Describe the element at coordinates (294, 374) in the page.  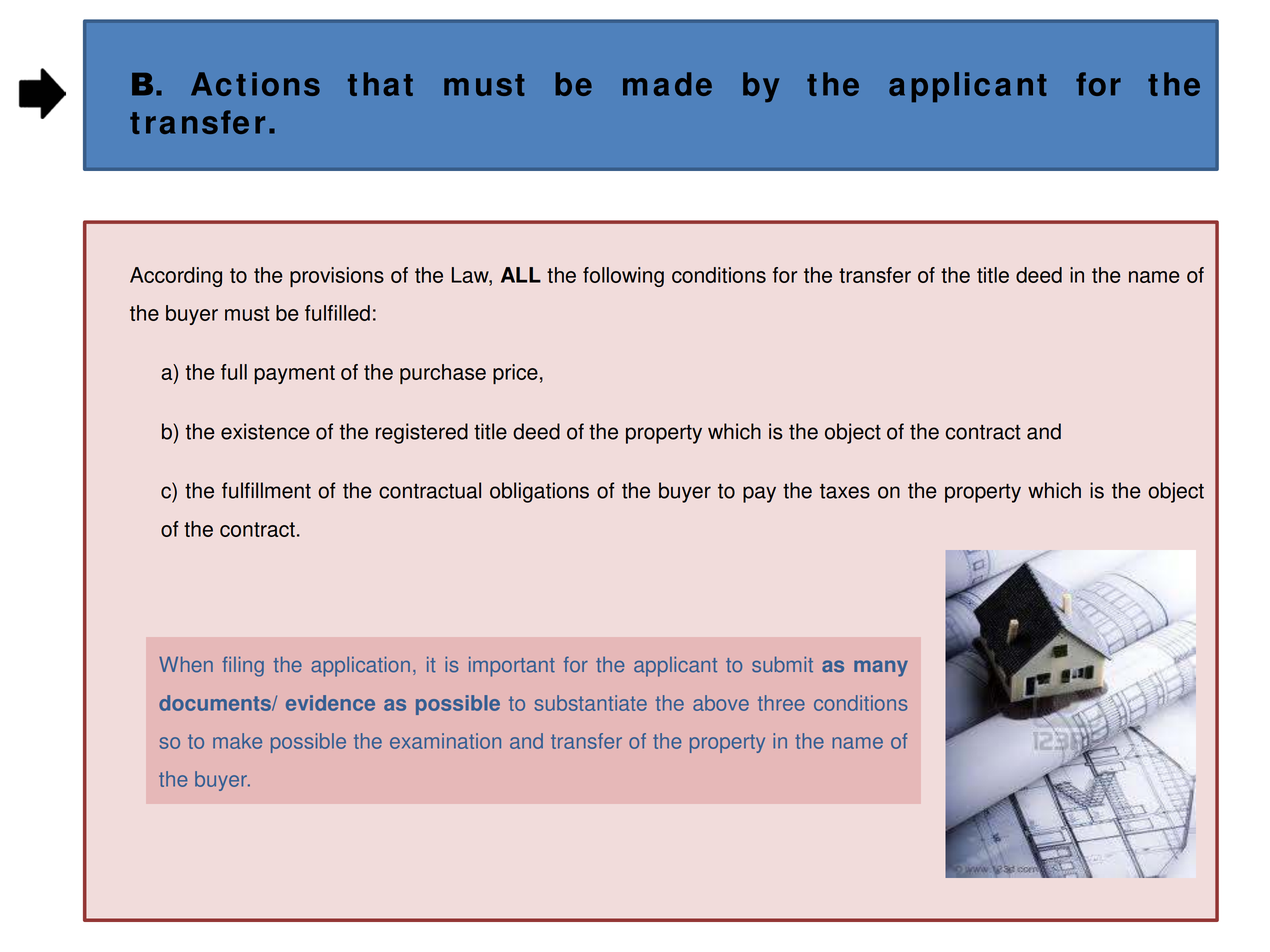
I see `payment` at that location.
